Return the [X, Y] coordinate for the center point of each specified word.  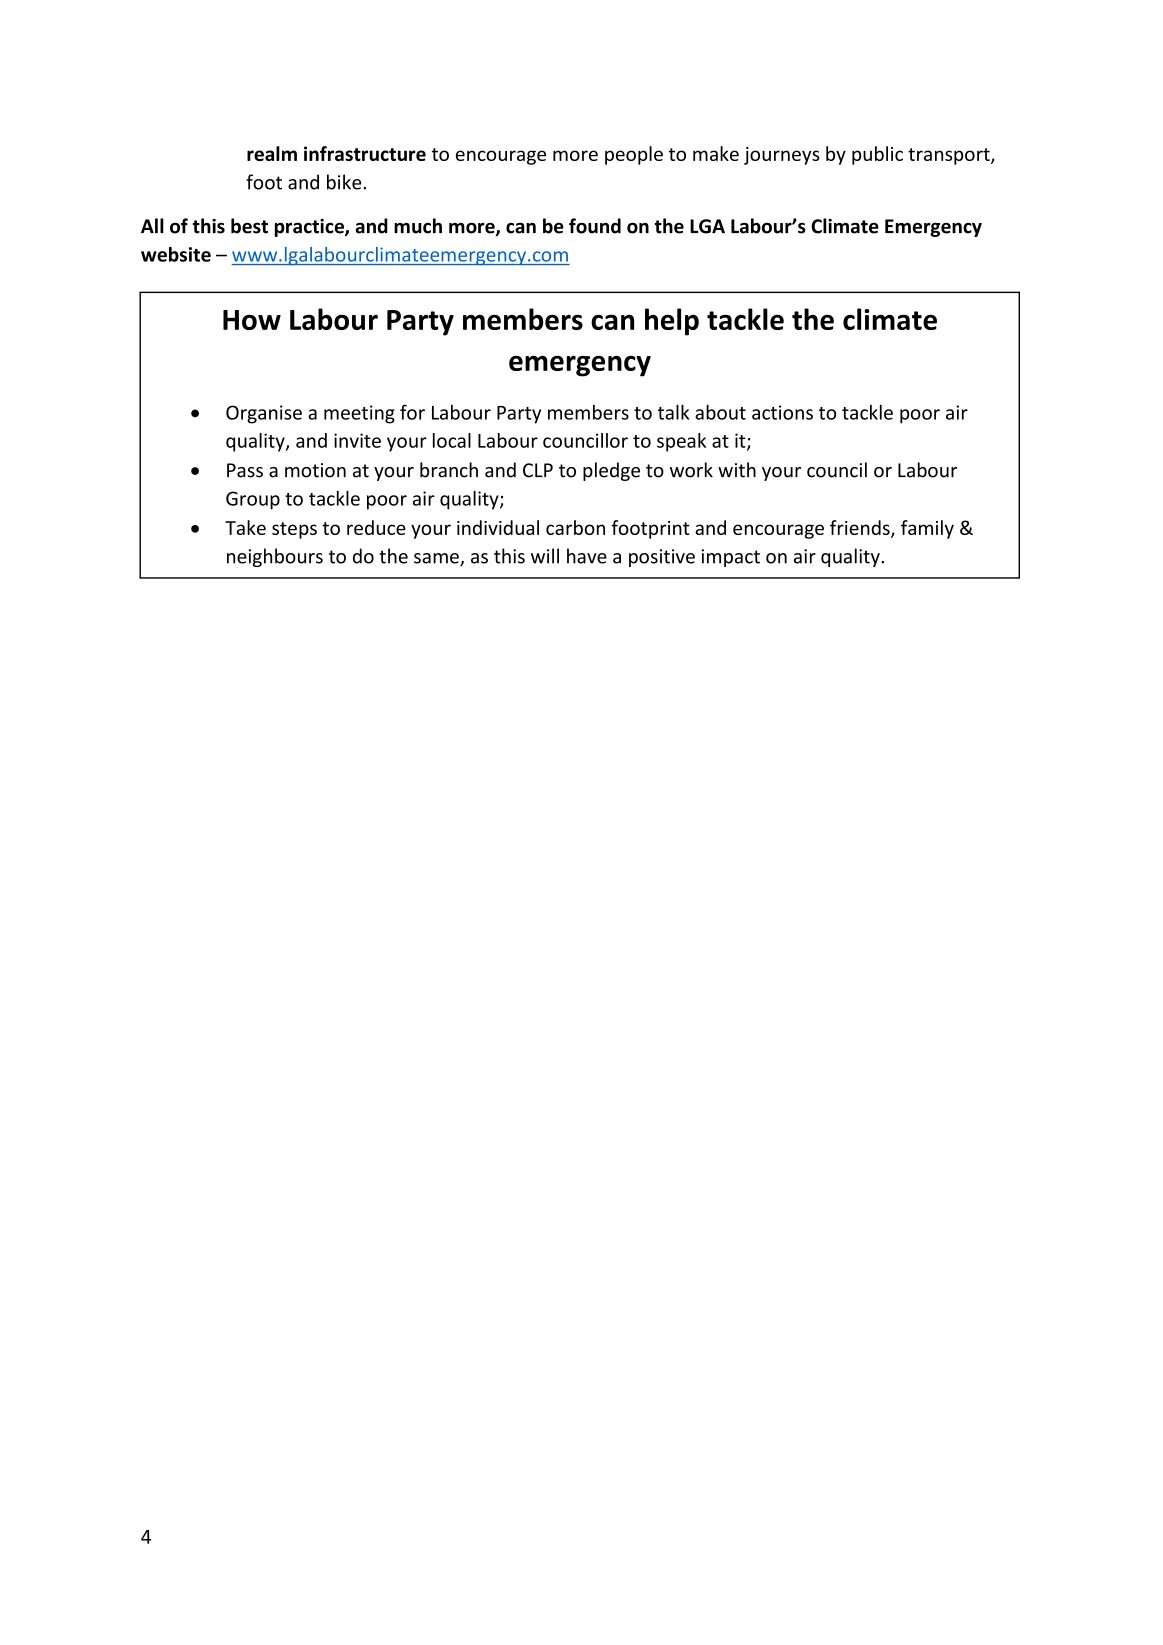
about [720, 412]
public [877, 155]
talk [673, 412]
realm [272, 153]
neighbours [275, 557]
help [672, 322]
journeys [782, 156]
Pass [245, 470]
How [252, 320]
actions [782, 412]
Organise [264, 414]
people [634, 155]
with [737, 470]
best [249, 226]
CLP [538, 470]
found [595, 226]
